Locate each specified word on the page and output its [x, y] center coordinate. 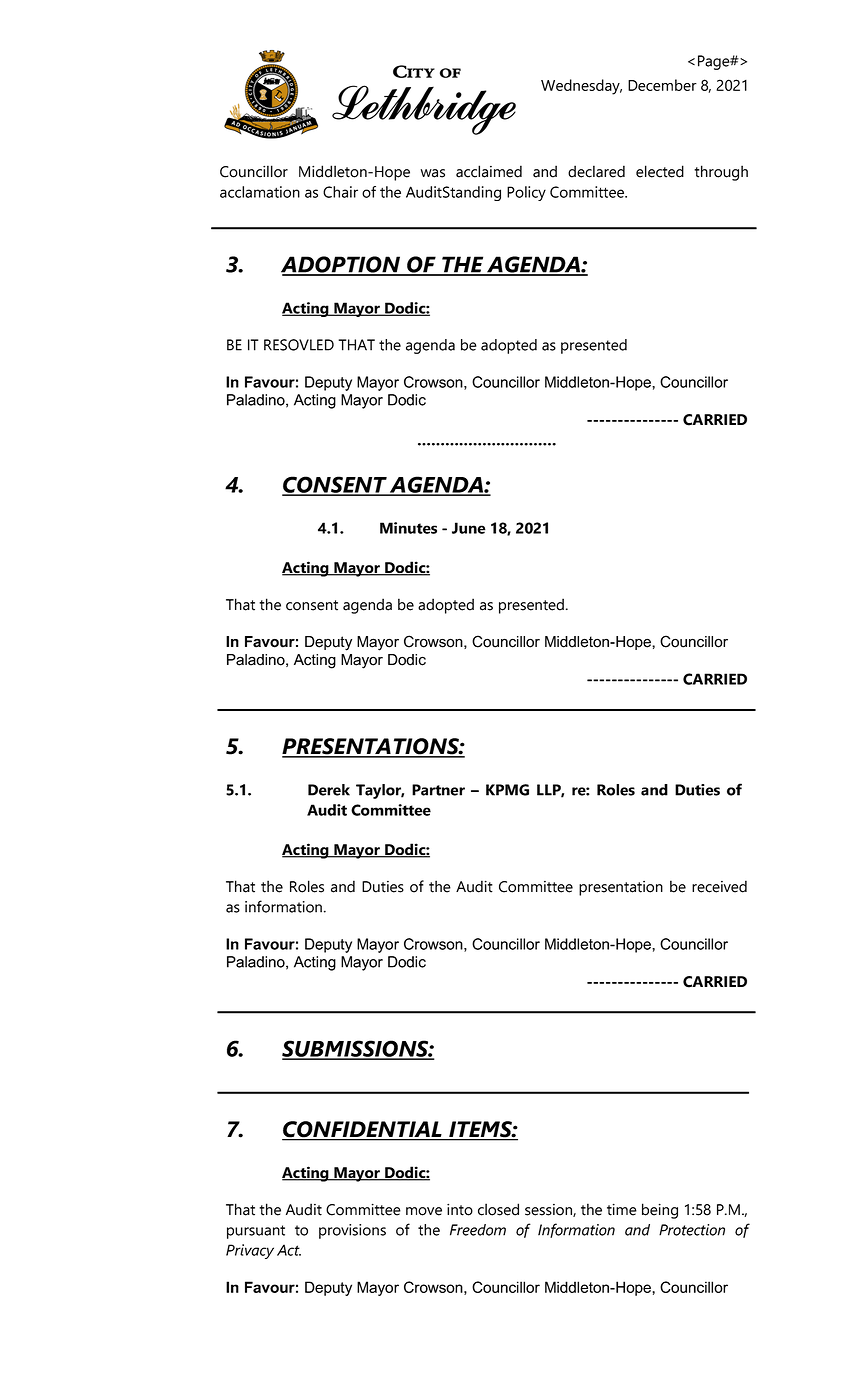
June [469, 528]
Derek [329, 790]
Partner [438, 790]
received [719, 886]
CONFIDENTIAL [363, 1130]
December [662, 85]
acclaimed [489, 171]
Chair [340, 192]
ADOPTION [342, 265]
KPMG [507, 790]
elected [660, 171]
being [660, 1211]
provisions [352, 1231]
